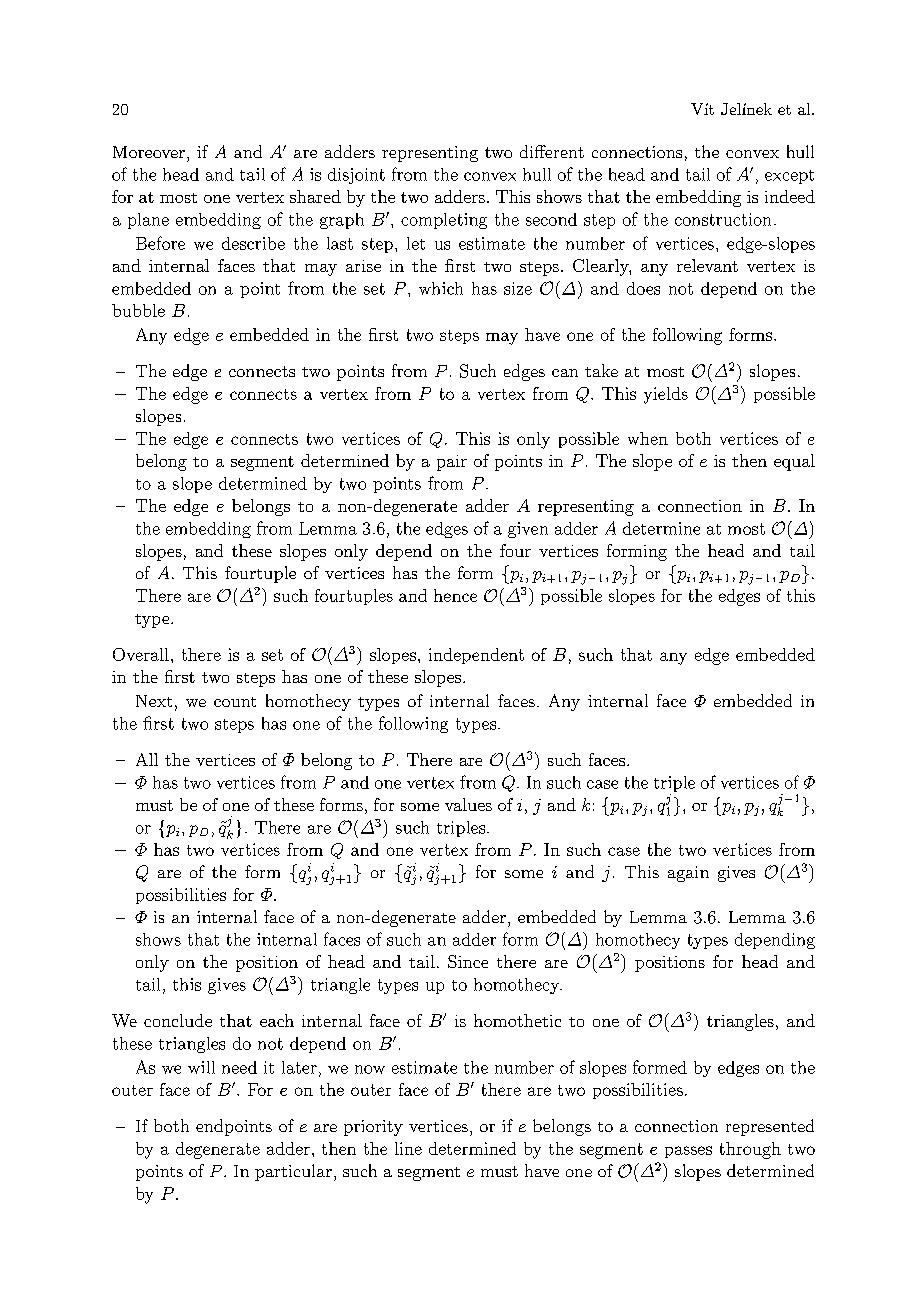 This document has height=1308, width=924. I want to click on bubble, so click(138, 310).
